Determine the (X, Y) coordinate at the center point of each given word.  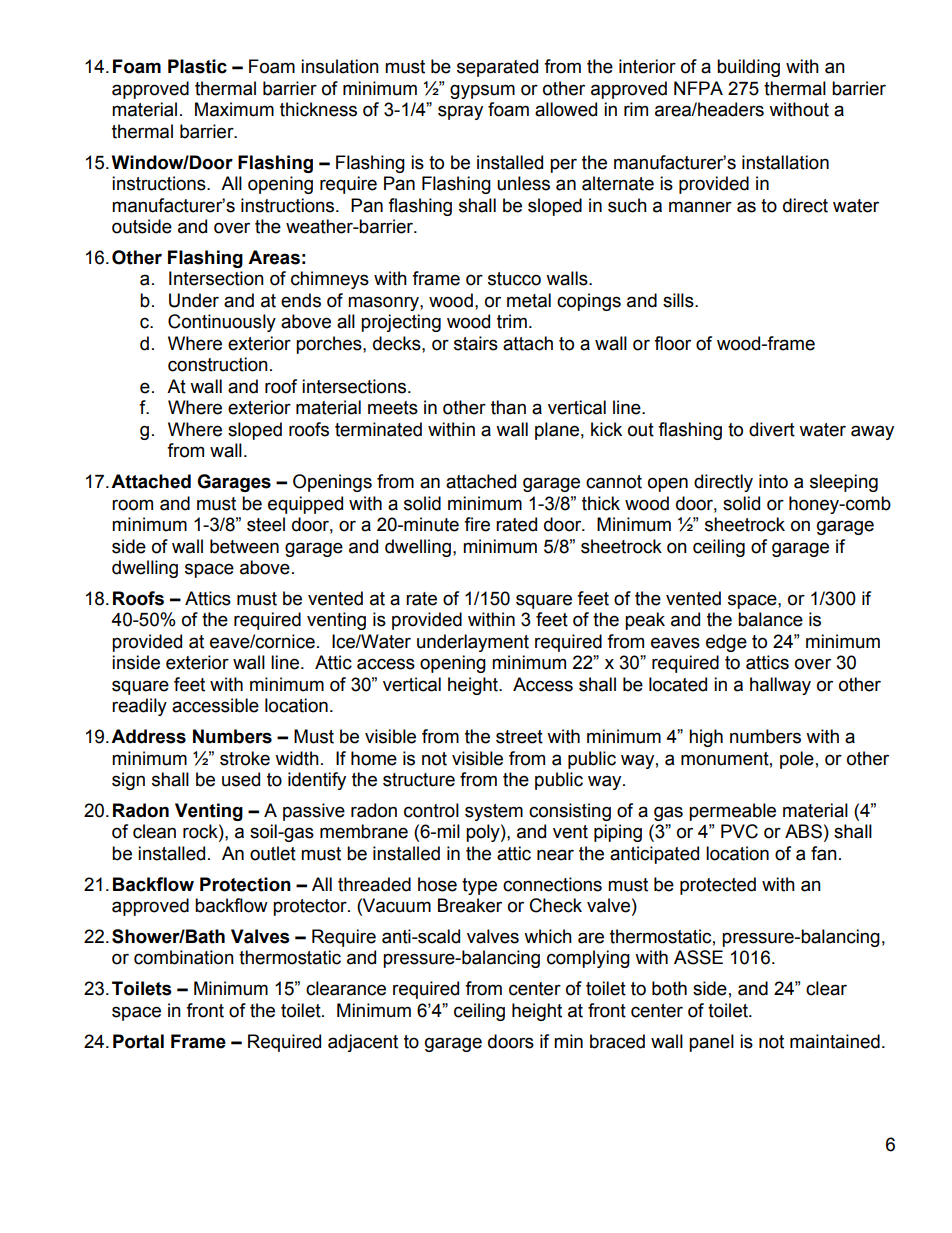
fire (477, 524)
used (241, 779)
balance (770, 619)
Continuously (222, 323)
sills (679, 300)
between (244, 546)
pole (797, 760)
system (494, 812)
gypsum (482, 91)
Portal (138, 1041)
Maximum (234, 109)
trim (512, 321)
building (748, 68)
